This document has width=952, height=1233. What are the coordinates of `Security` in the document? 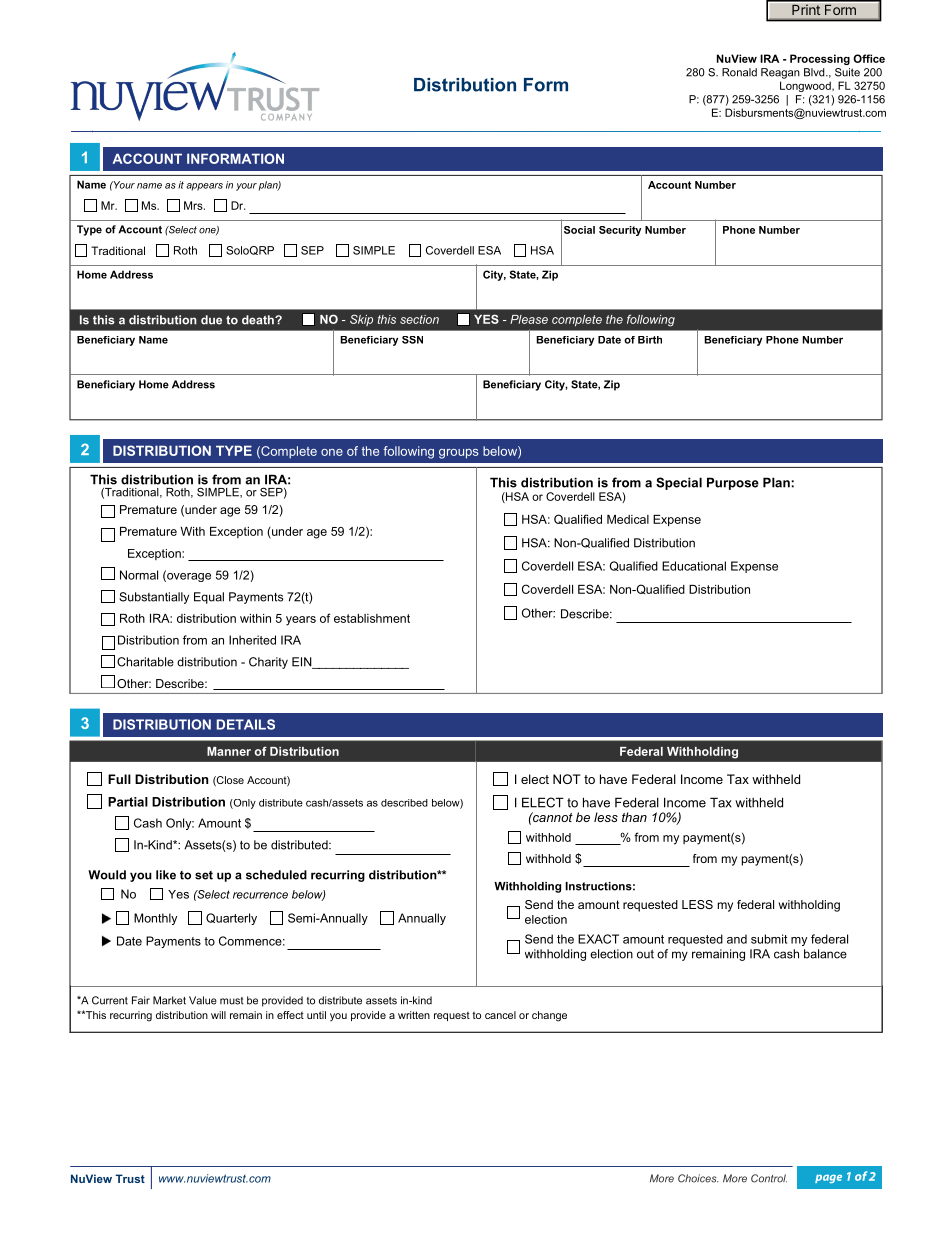 It's located at (620, 231).
